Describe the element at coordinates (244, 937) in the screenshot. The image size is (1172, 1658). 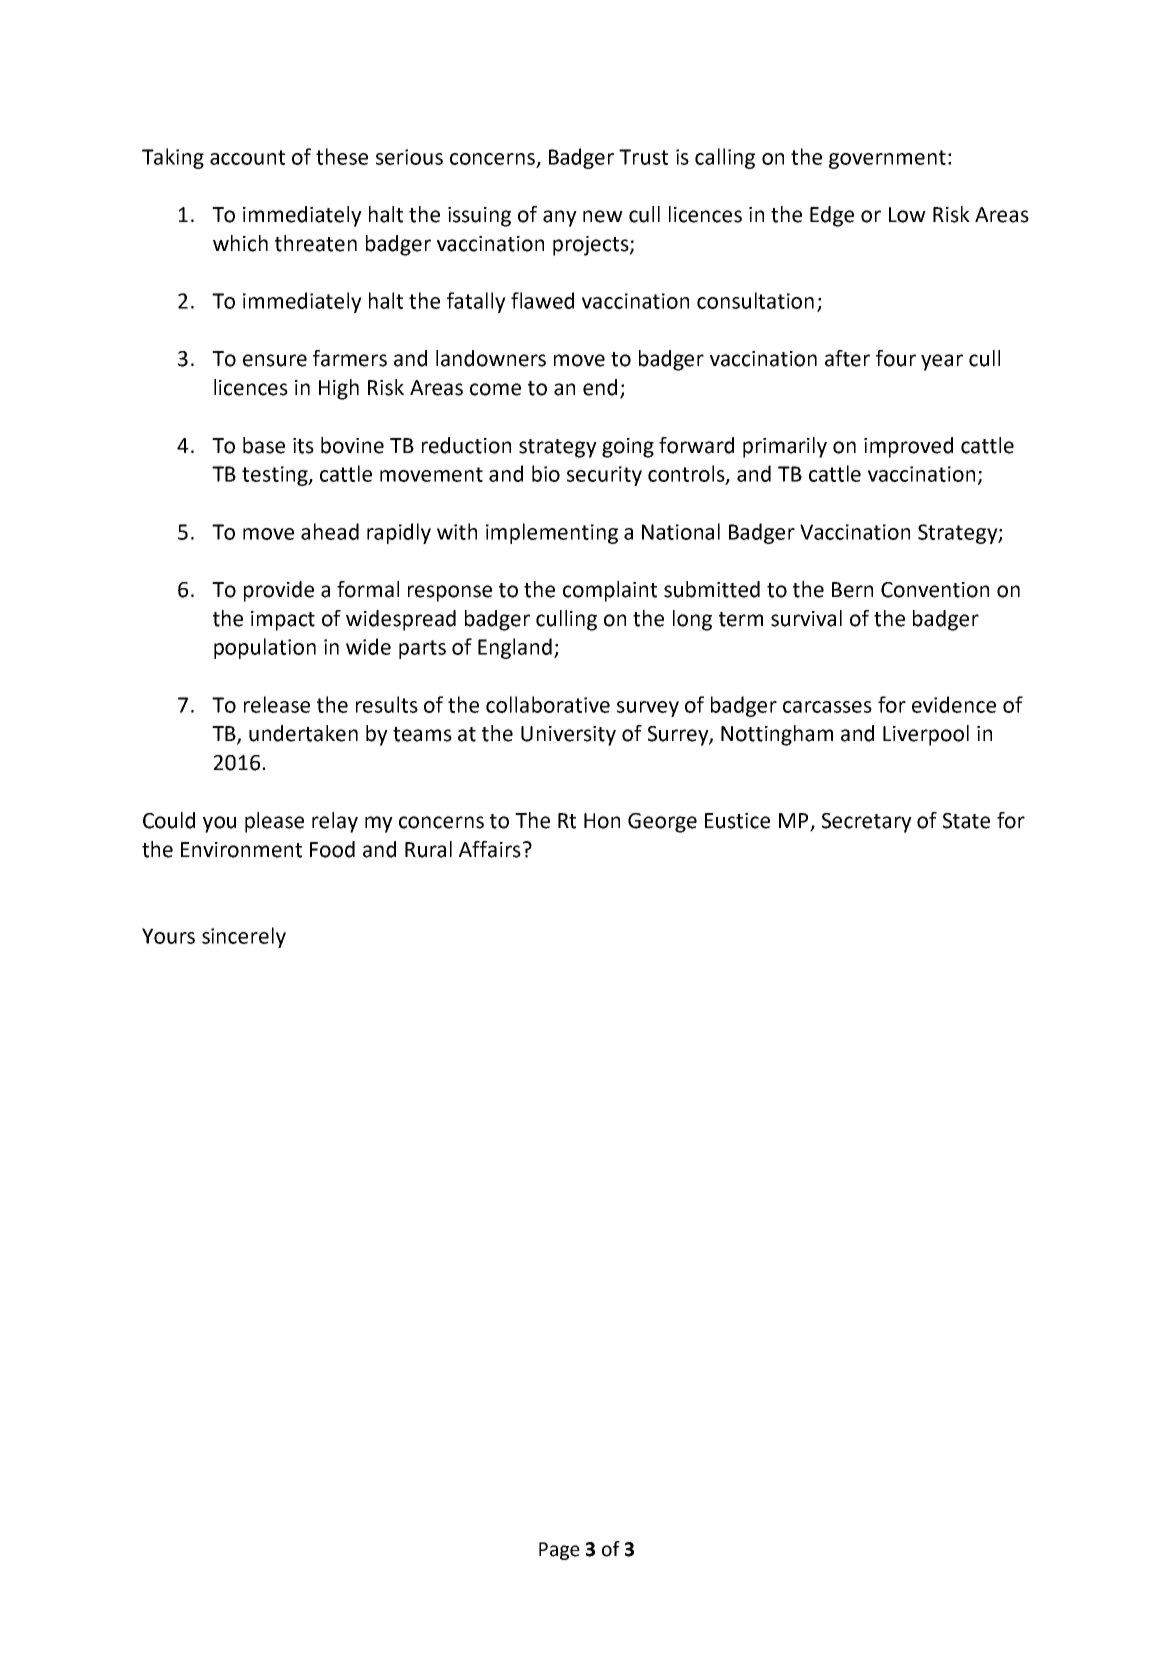
I see `sincerely` at that location.
